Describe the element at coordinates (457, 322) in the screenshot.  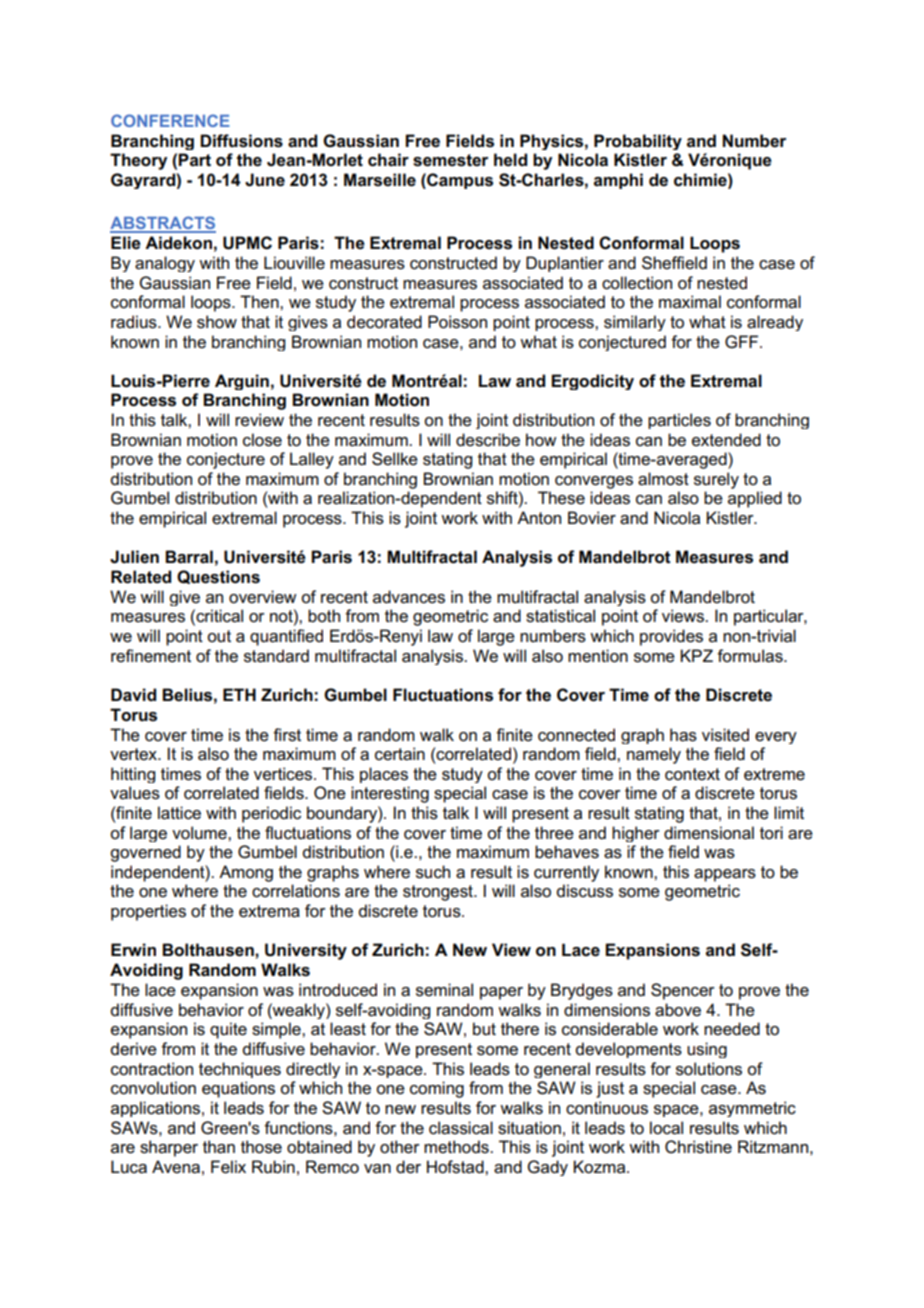
I see `Poisson` at that location.
